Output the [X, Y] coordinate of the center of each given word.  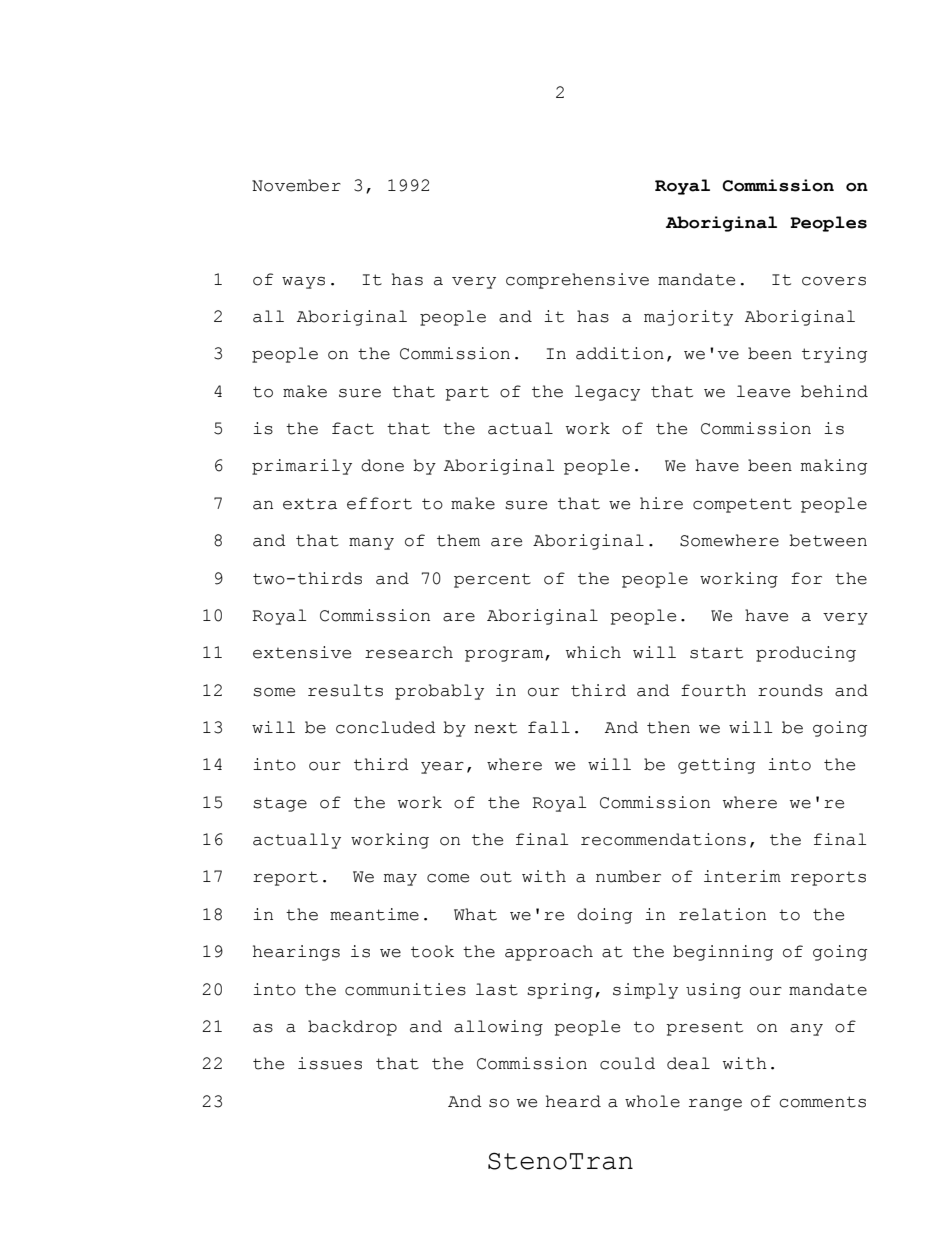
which [593, 652]
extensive [302, 652]
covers [834, 281]
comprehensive [577, 281]
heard [573, 1101]
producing [806, 654]
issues [330, 1063]
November [296, 185]
